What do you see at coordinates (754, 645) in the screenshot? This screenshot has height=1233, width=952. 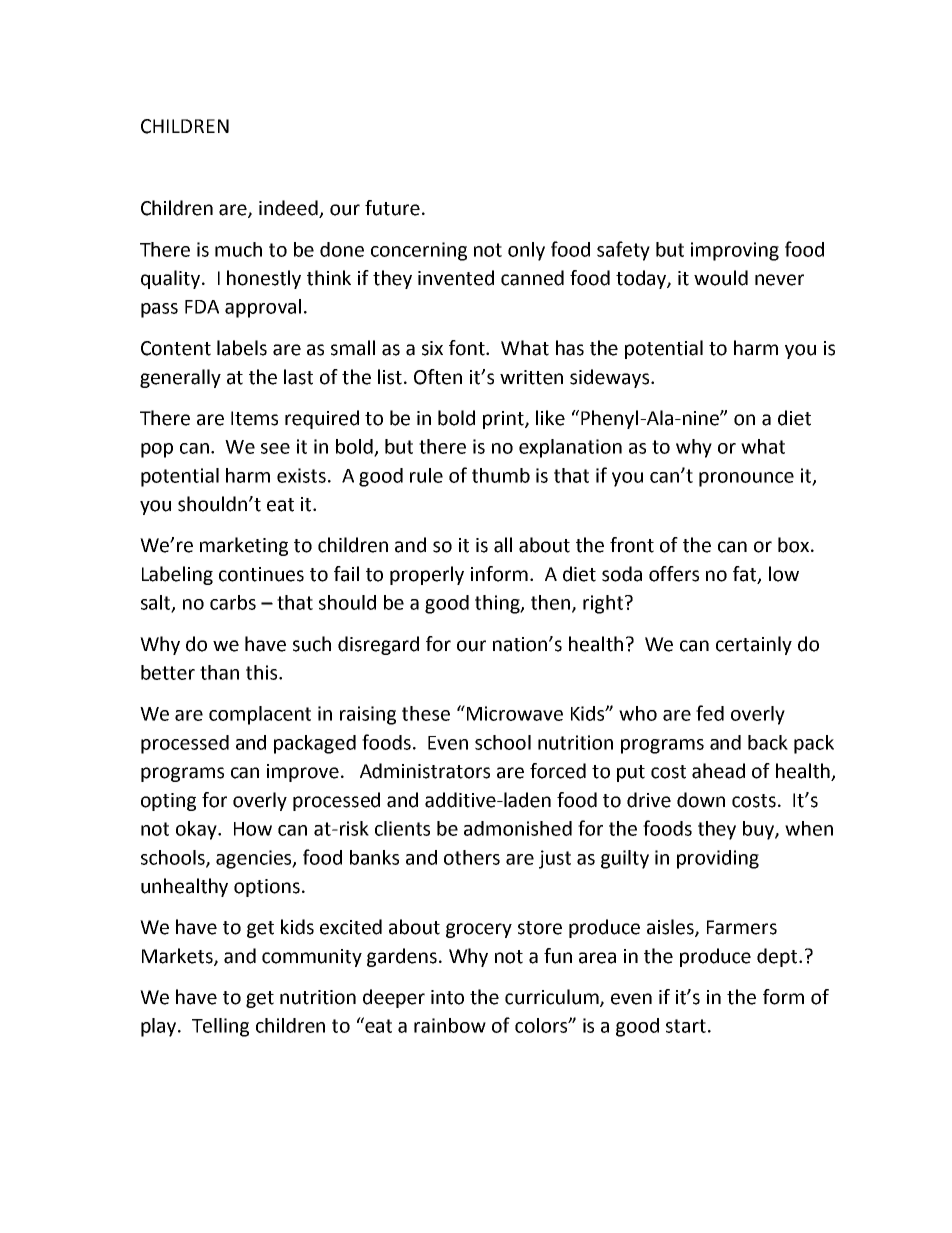 I see `certainly` at bounding box center [754, 645].
